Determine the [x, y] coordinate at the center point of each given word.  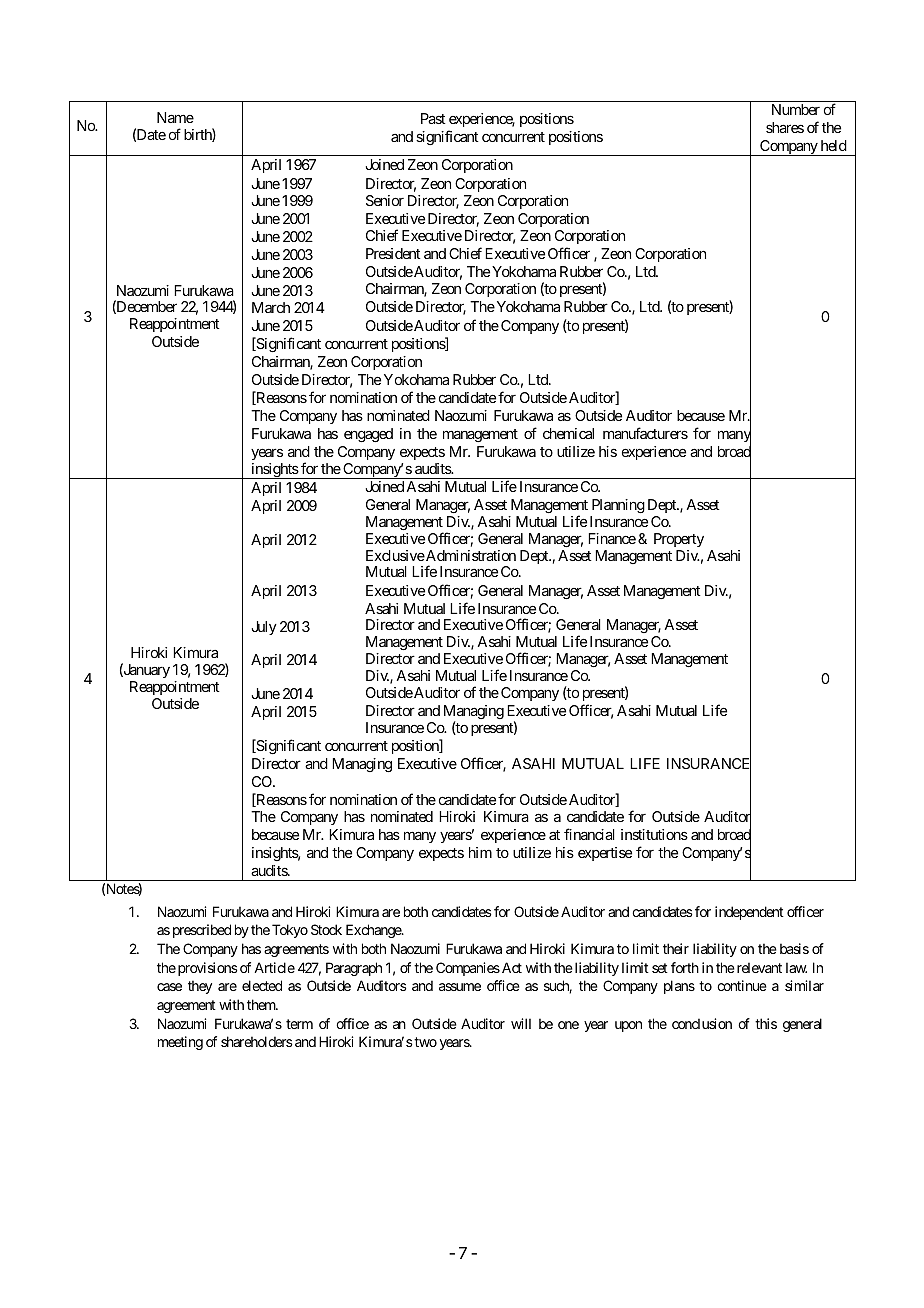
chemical [568, 433]
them [262, 1004]
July [264, 628]
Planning [618, 506]
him [480, 852]
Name [175, 117]
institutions [654, 834]
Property [679, 540]
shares [785, 127]
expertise [605, 854]
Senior [385, 200]
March [271, 307]
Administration [470, 555]
